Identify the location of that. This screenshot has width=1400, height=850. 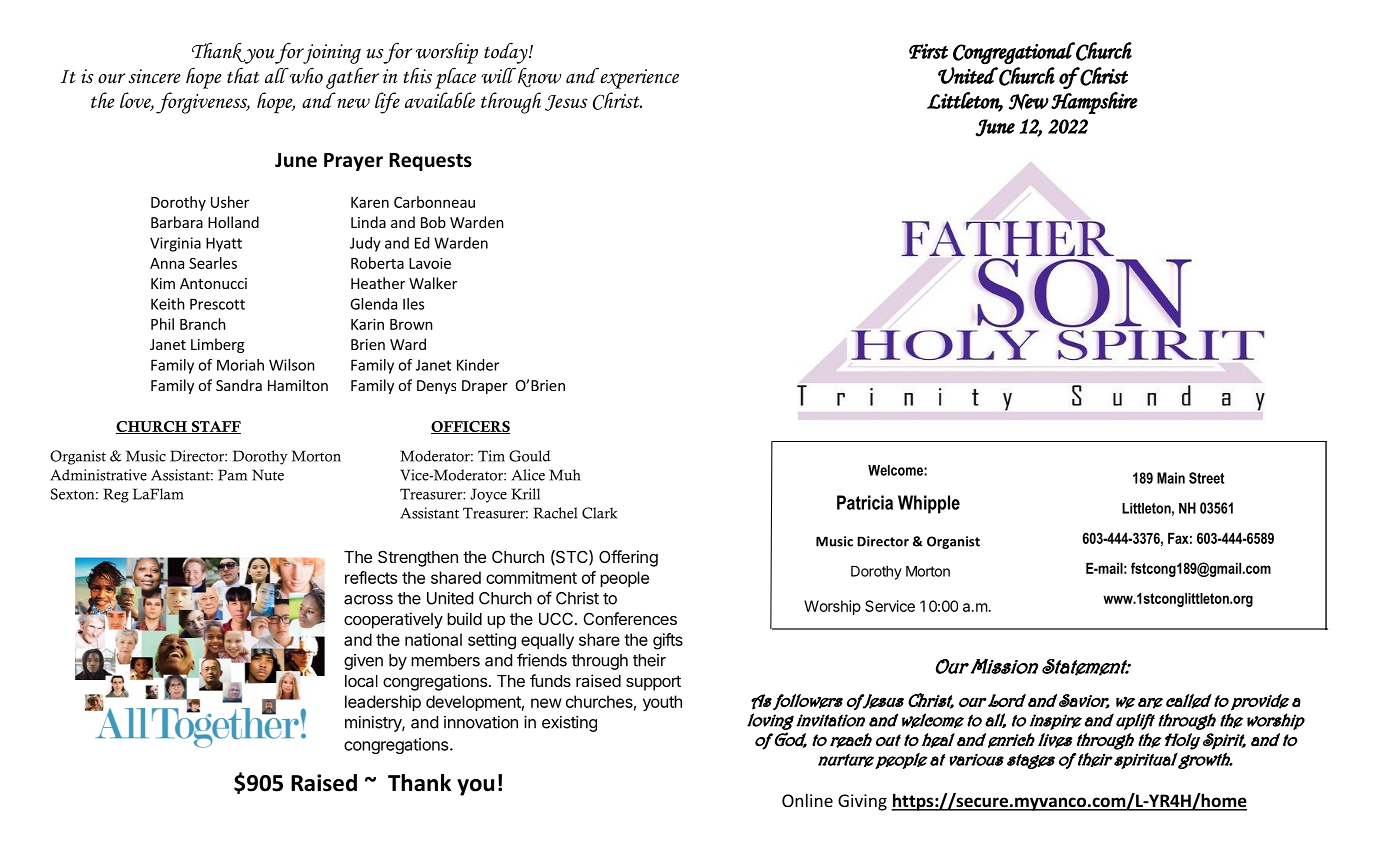
(243, 75).
